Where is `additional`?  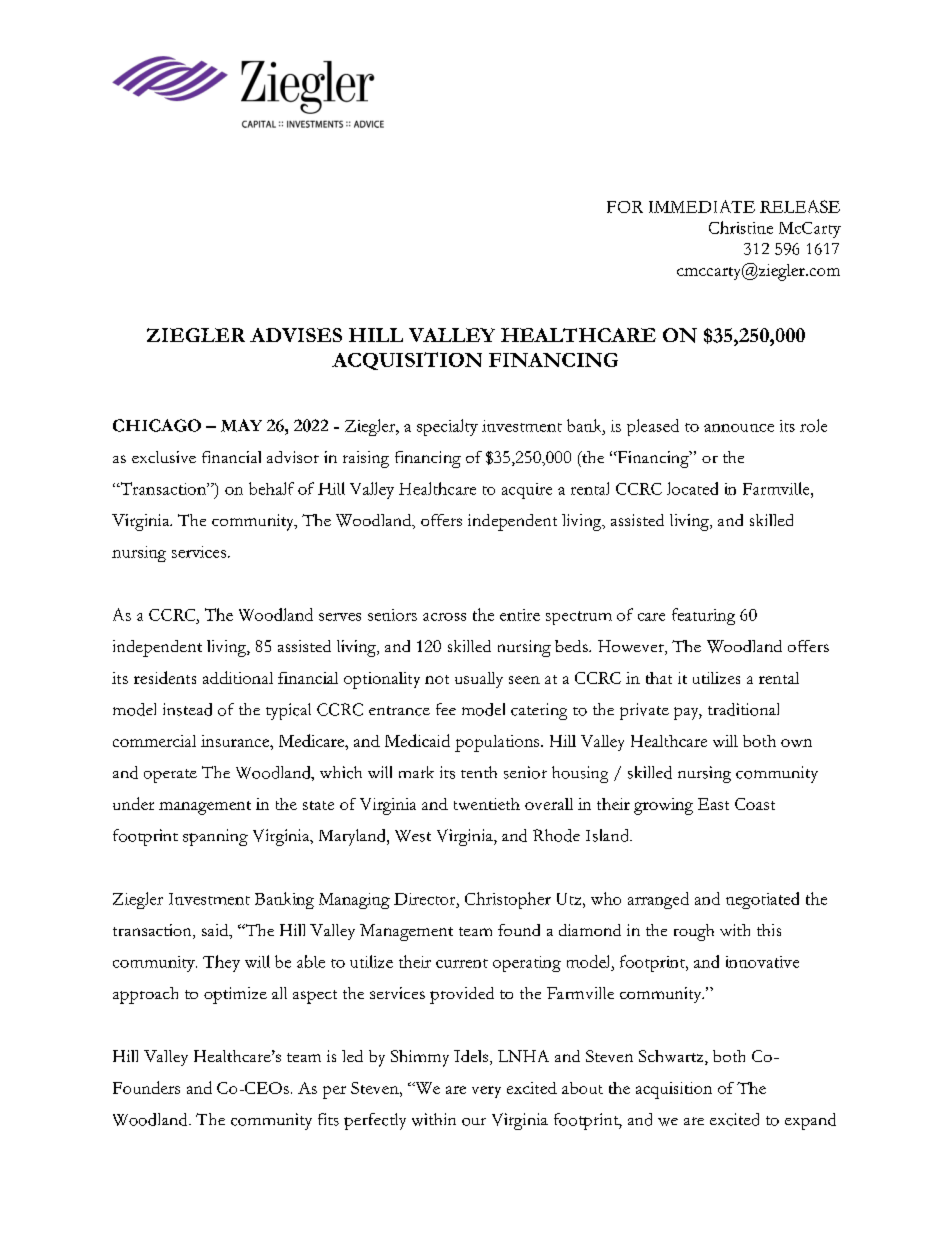
additional is located at coordinates (238, 677).
